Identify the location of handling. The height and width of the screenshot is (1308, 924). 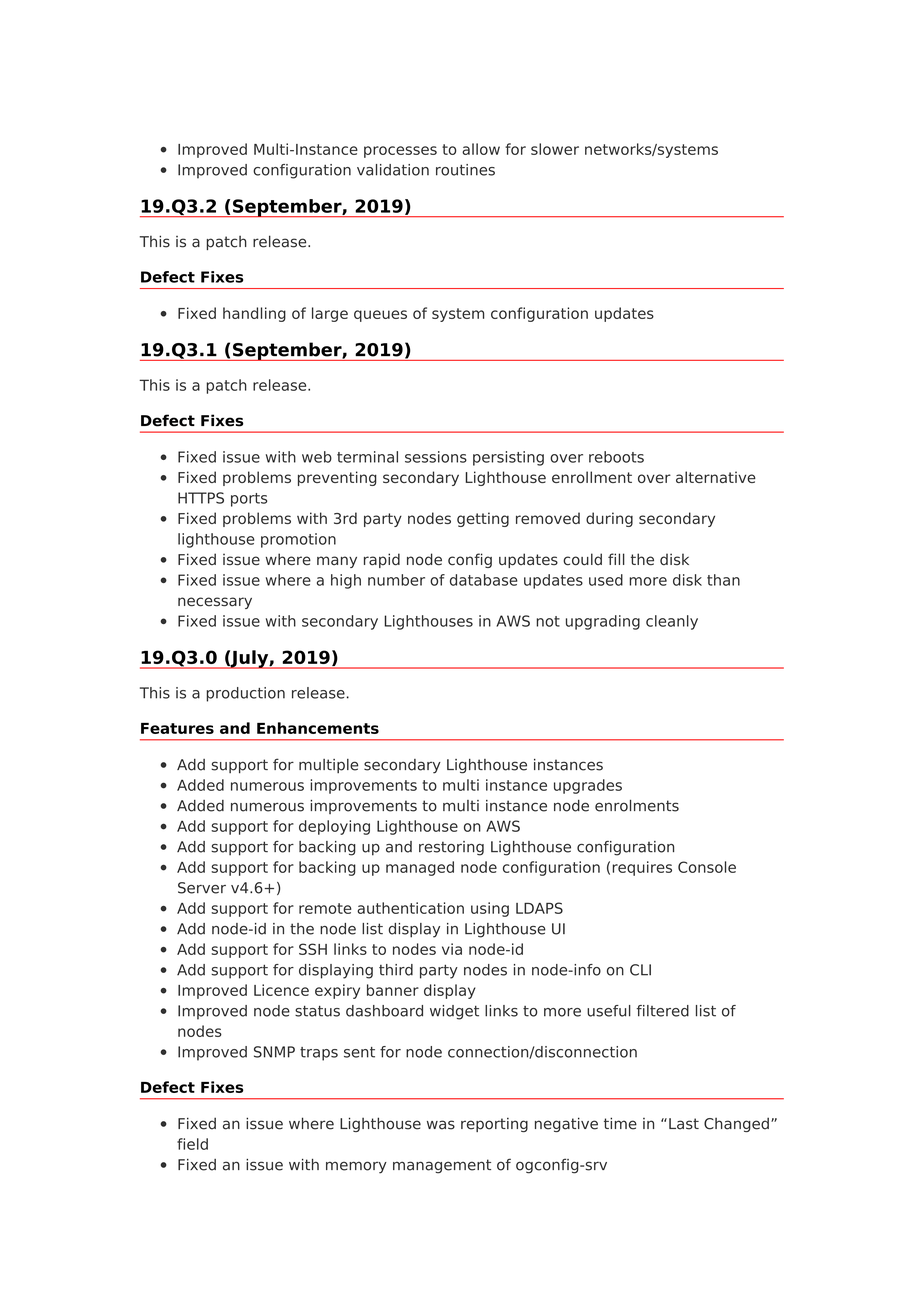
(254, 314).
